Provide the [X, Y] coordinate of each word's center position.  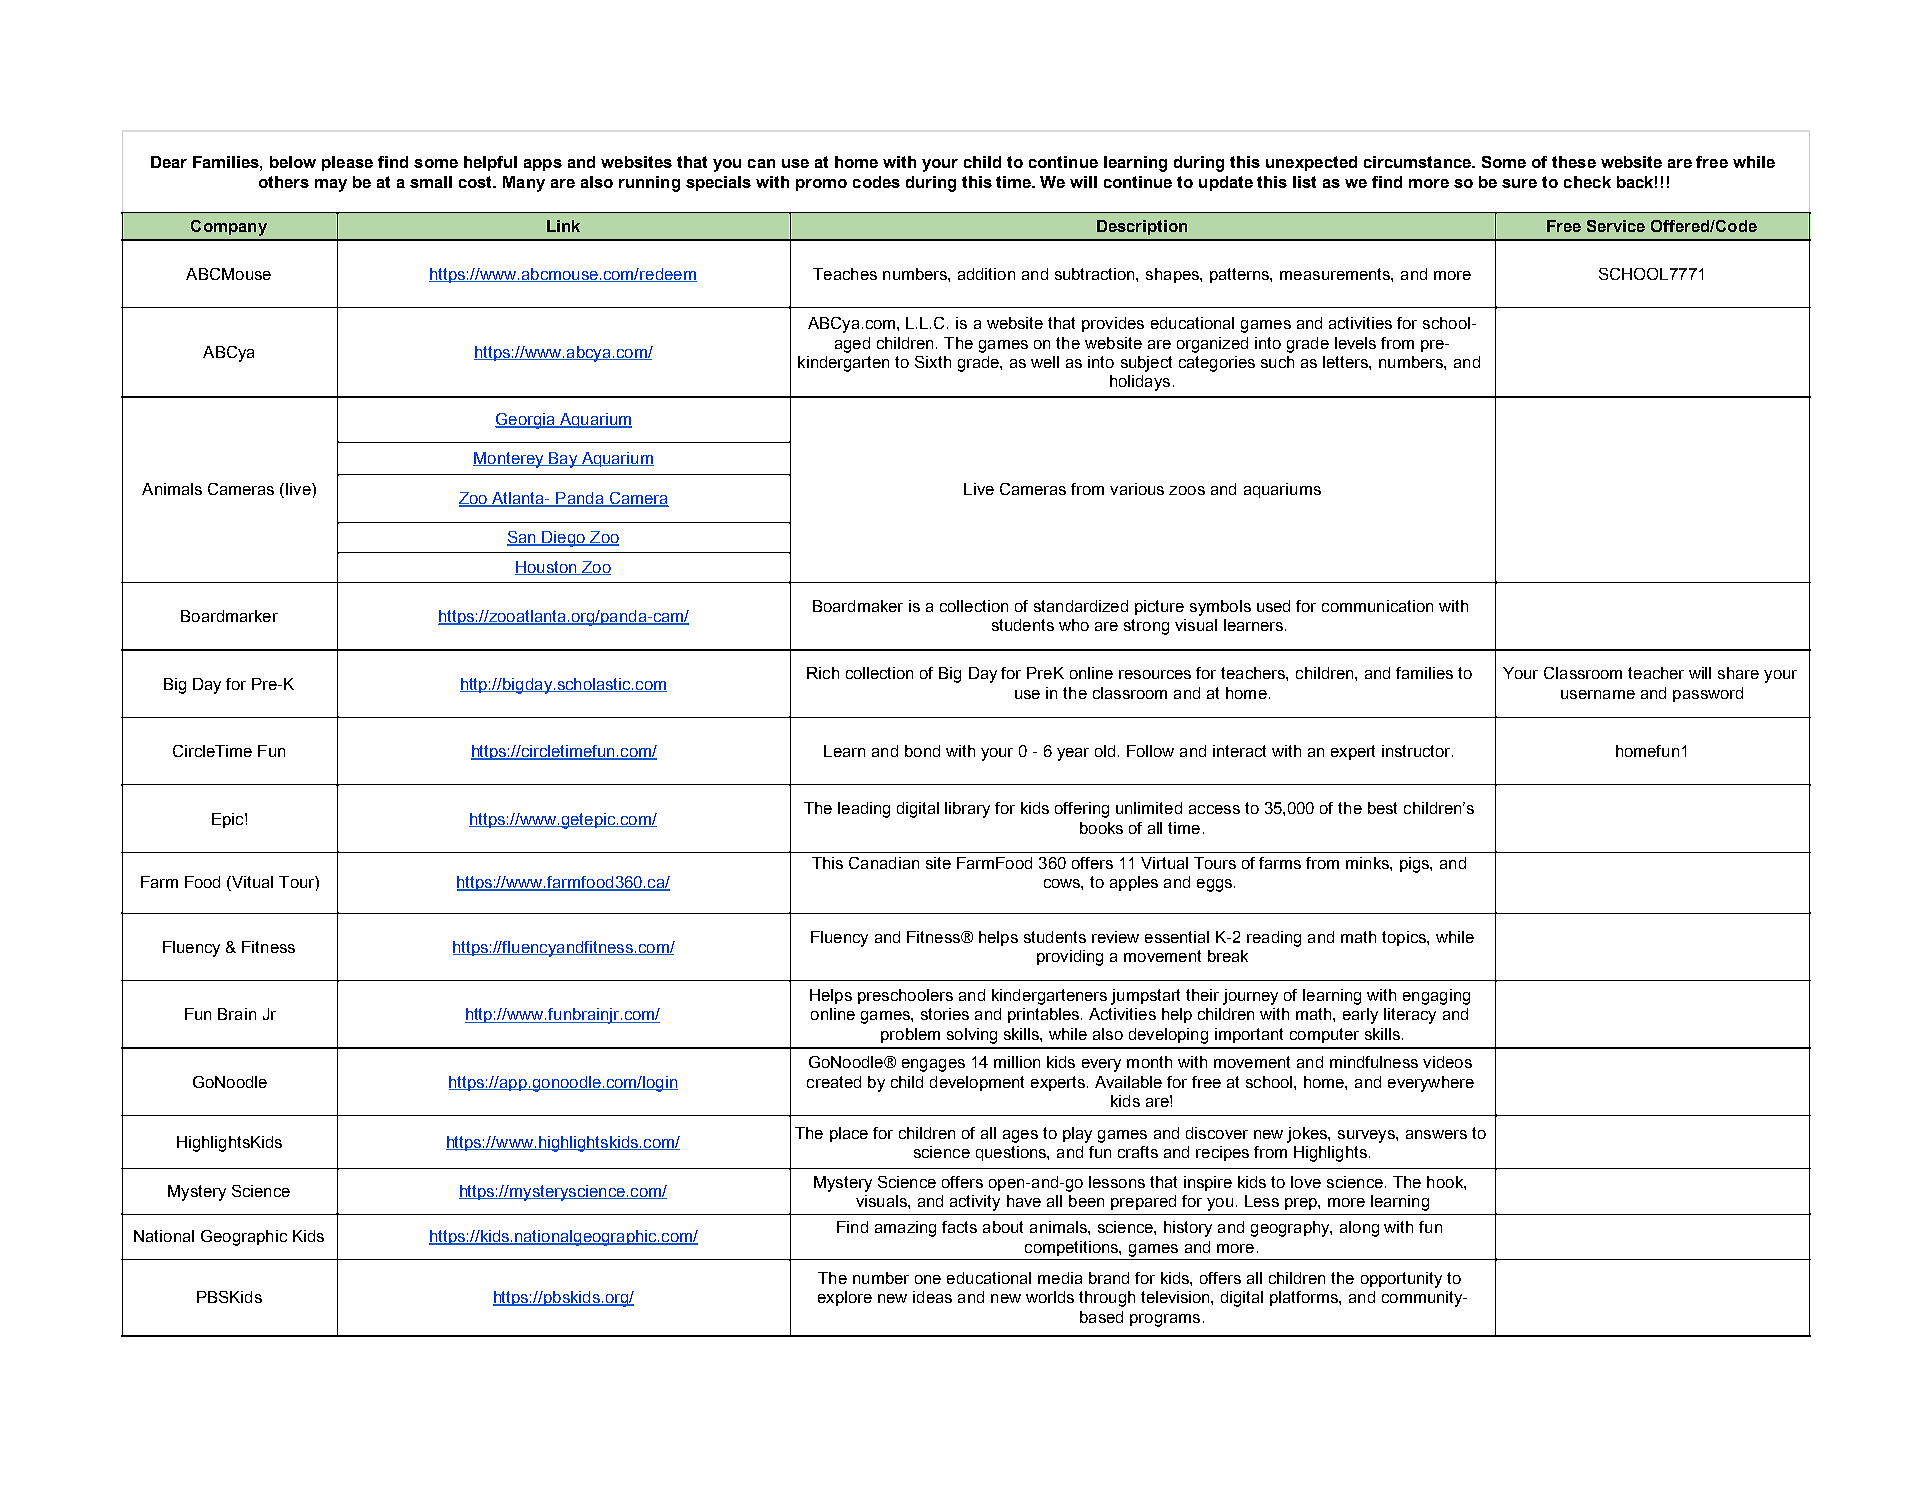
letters [1346, 362]
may [331, 185]
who [1074, 625]
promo [821, 185]
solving [972, 1036]
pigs [1415, 865]
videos [1447, 1062]
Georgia [526, 421]
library [967, 810]
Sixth [933, 362]
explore [845, 1298]
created [834, 1082]
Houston [547, 568]
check [1587, 182]
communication [1377, 606]
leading [864, 810]
